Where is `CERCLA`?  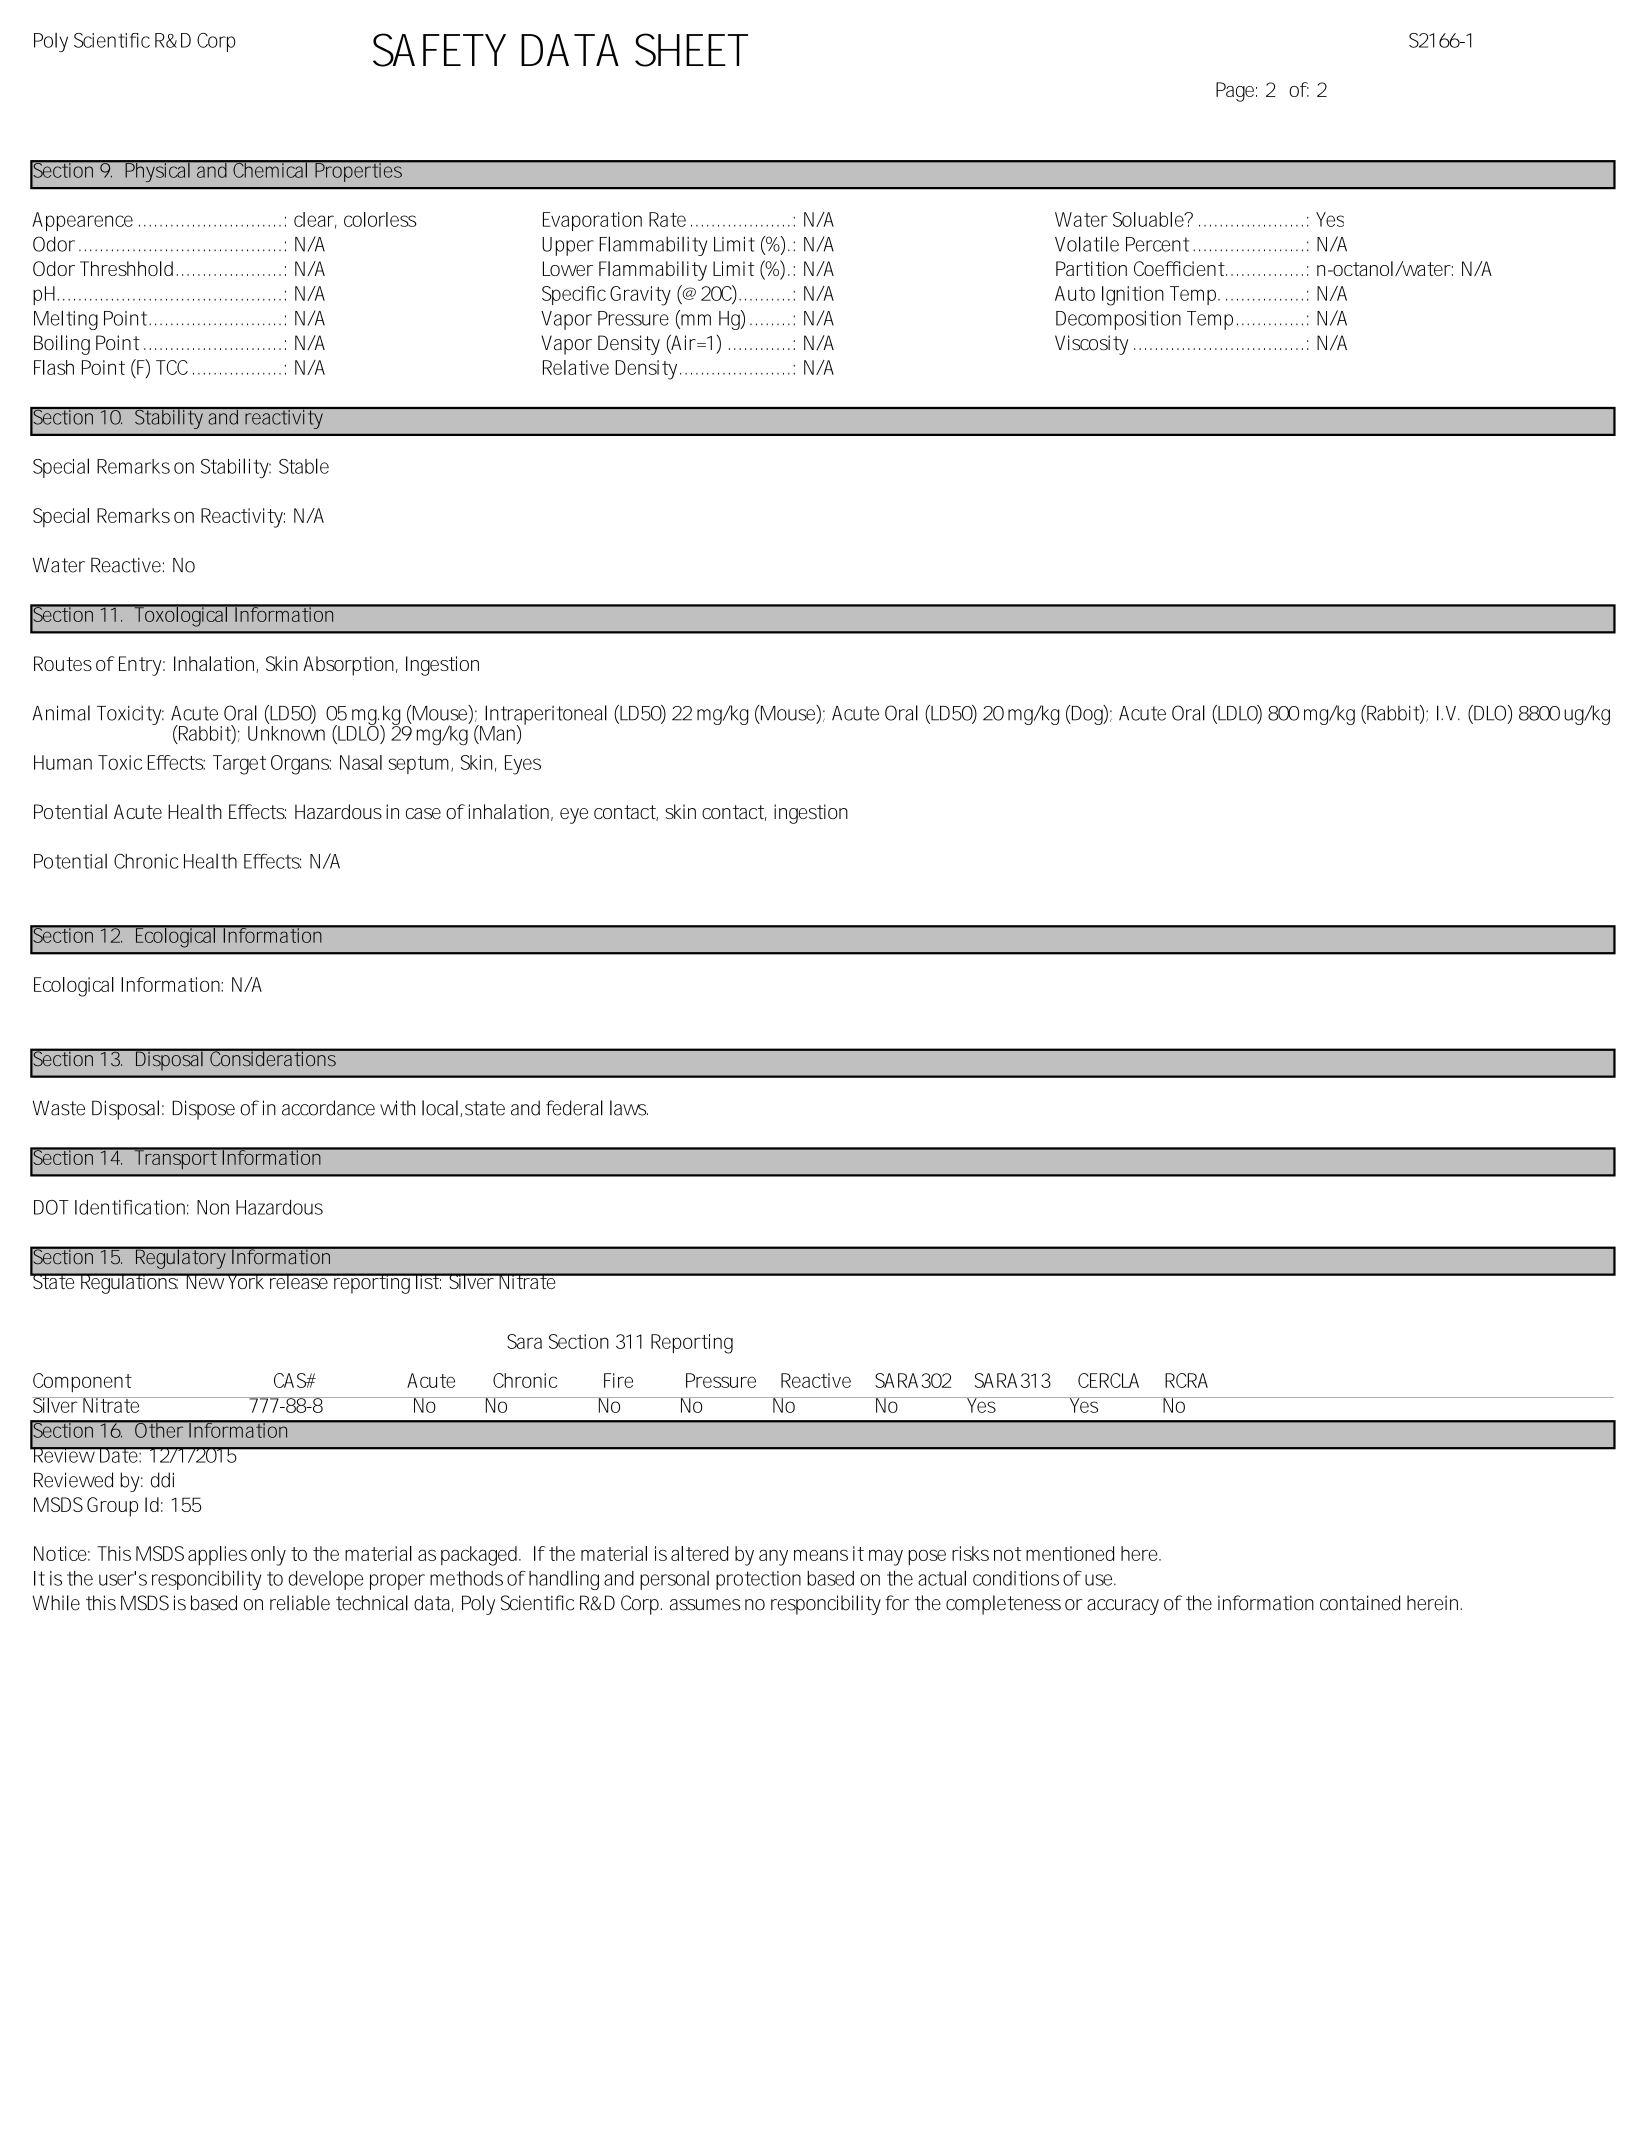
CERCLA is located at coordinates (1108, 1380).
